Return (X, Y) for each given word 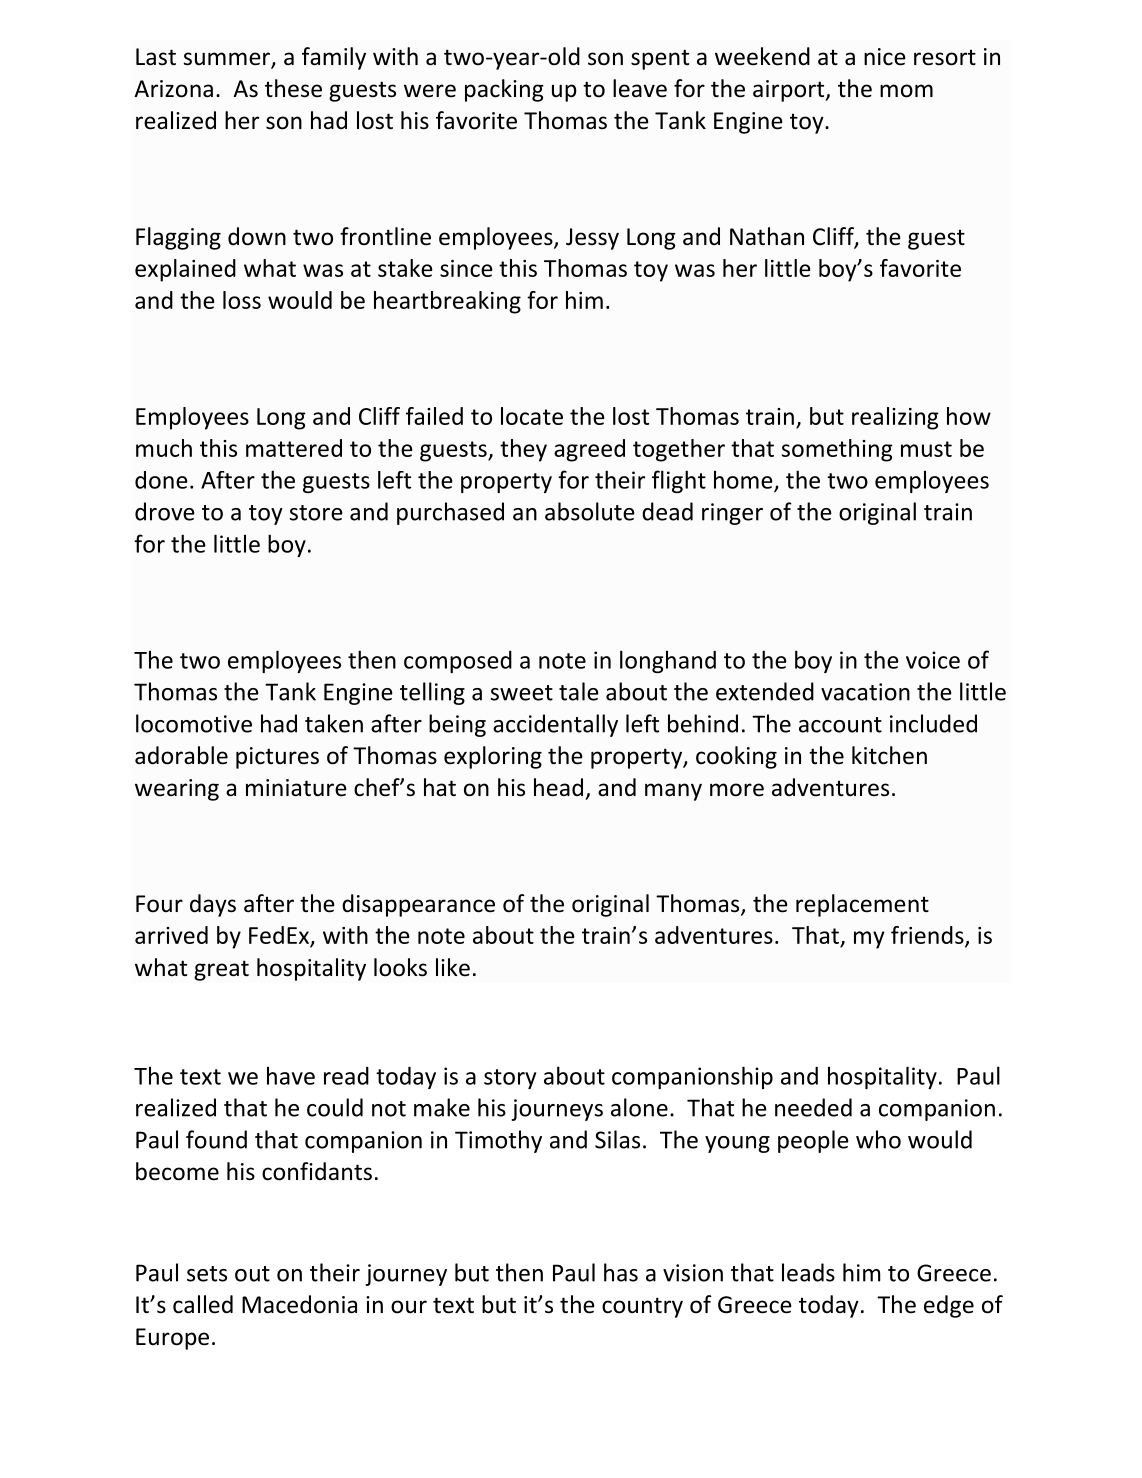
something (837, 450)
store (316, 513)
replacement (862, 905)
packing (504, 90)
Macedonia (299, 1304)
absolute (590, 511)
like (453, 967)
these (293, 88)
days (213, 905)
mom (906, 91)
